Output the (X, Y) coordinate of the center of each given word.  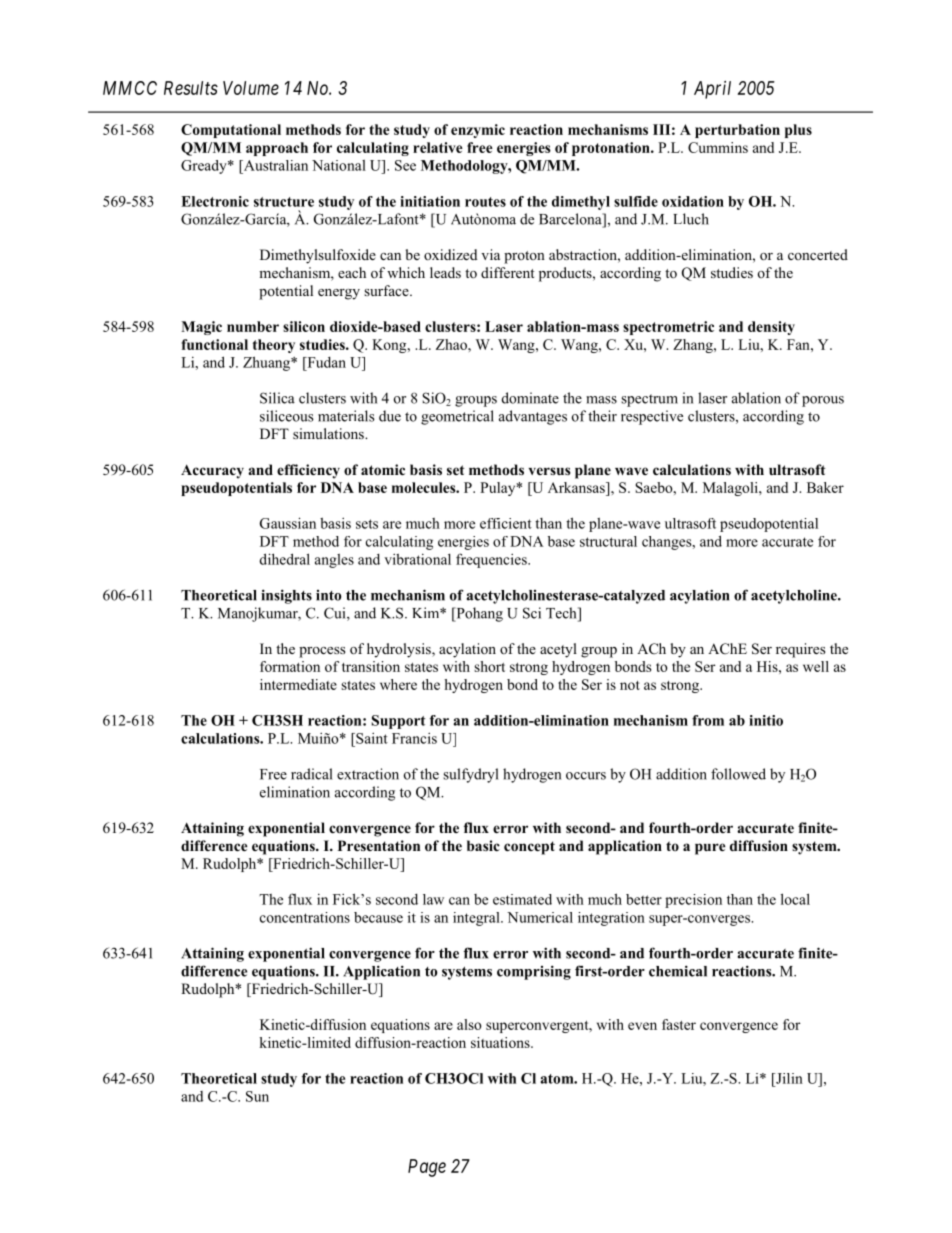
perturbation (737, 131)
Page (427, 1168)
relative (438, 147)
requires (800, 650)
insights (286, 596)
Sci (532, 613)
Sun (257, 1096)
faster (679, 1024)
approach (277, 149)
